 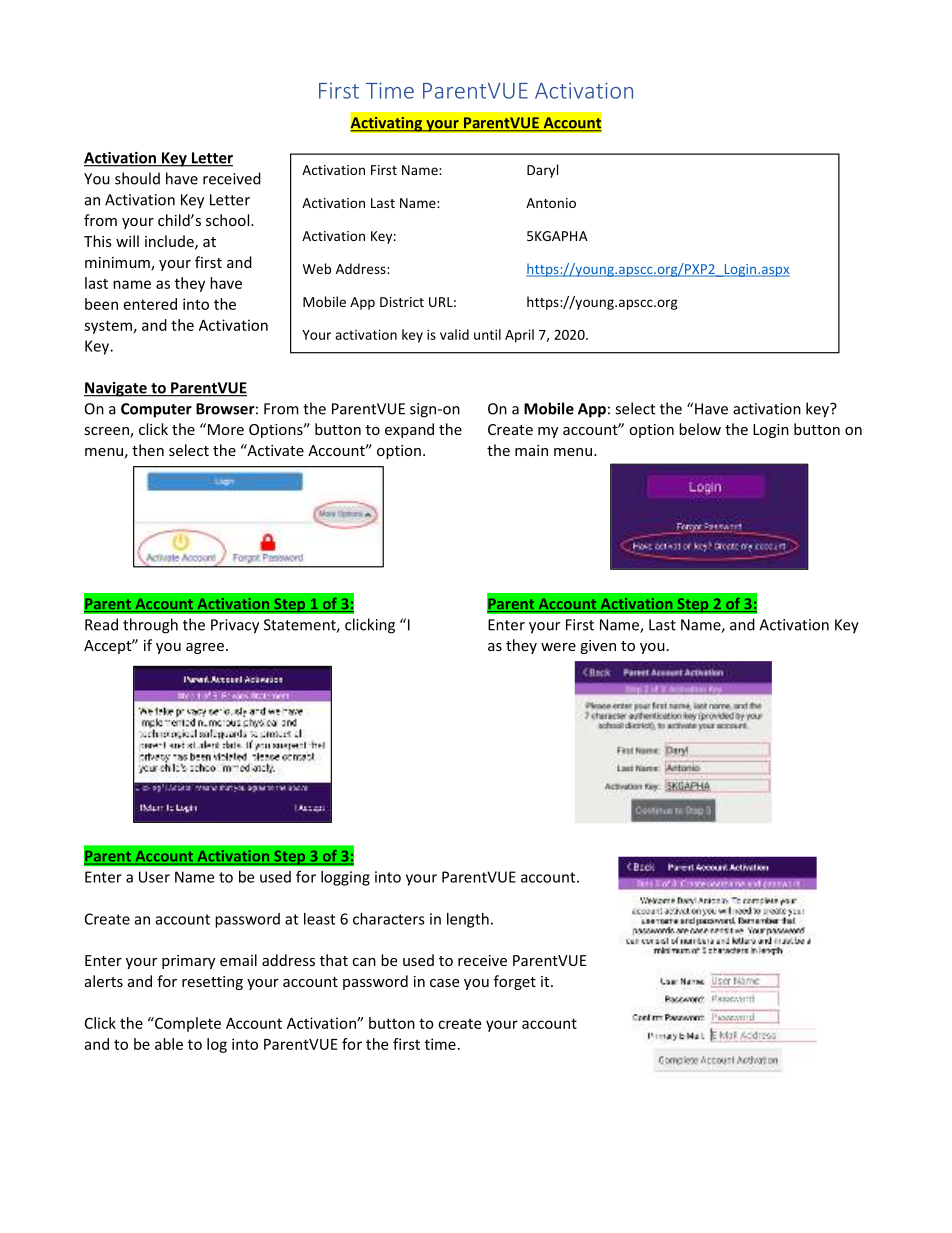 I want to click on Antonio, so click(x=551, y=203).
